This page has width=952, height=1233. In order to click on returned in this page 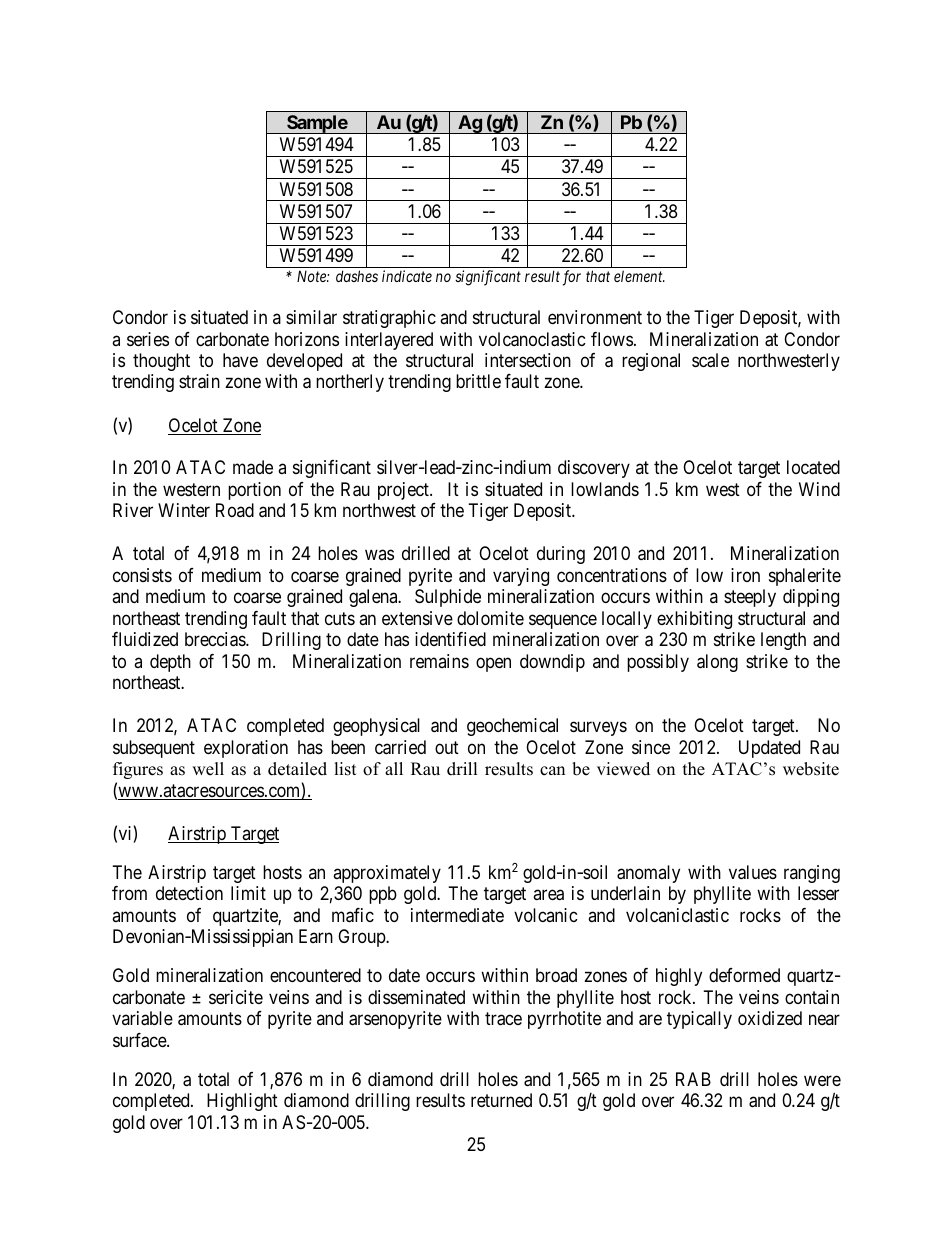, I will do `click(501, 1100)`.
